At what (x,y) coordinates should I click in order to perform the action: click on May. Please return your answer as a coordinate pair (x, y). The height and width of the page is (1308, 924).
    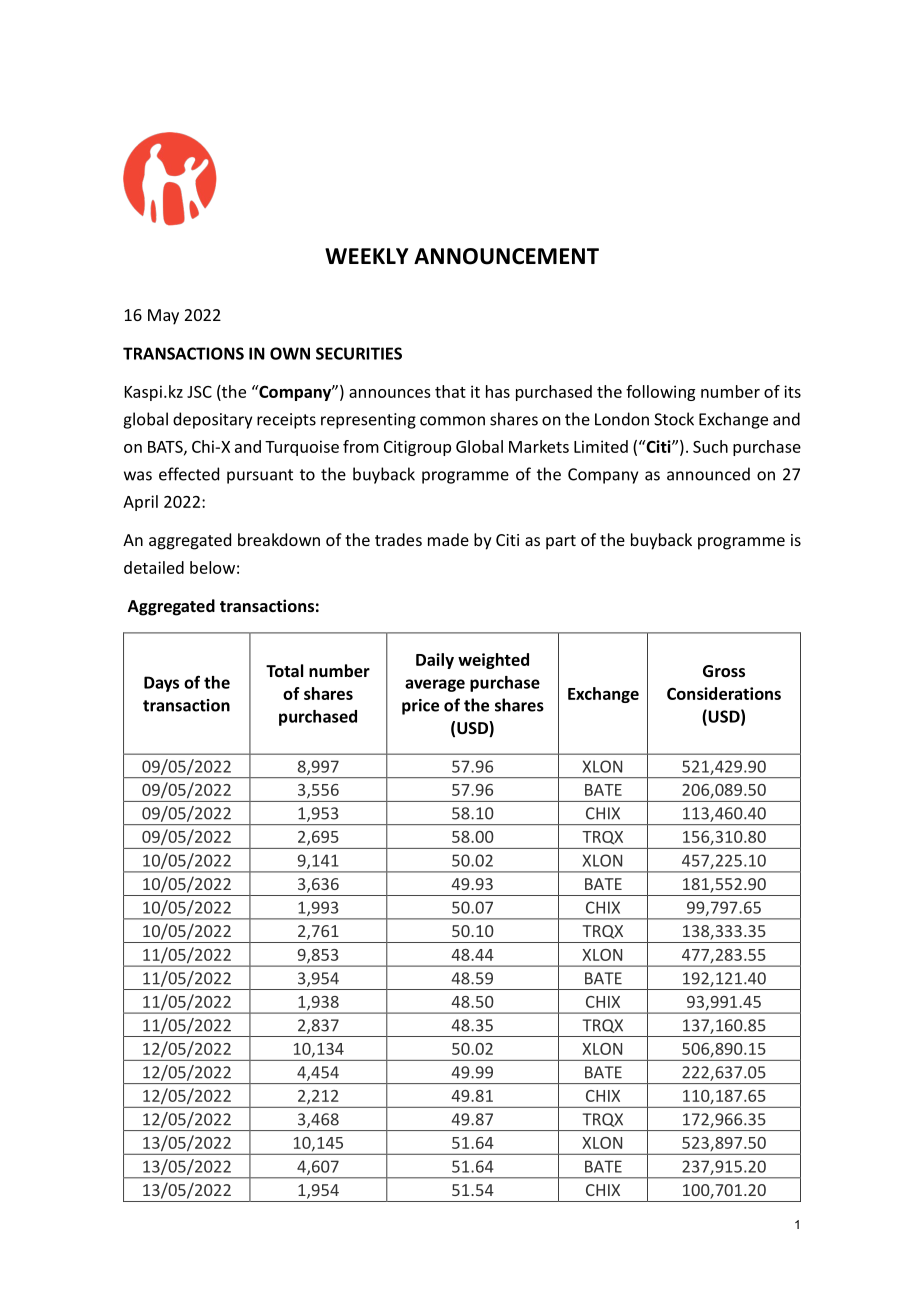
    Looking at the image, I should click on (163, 317).
